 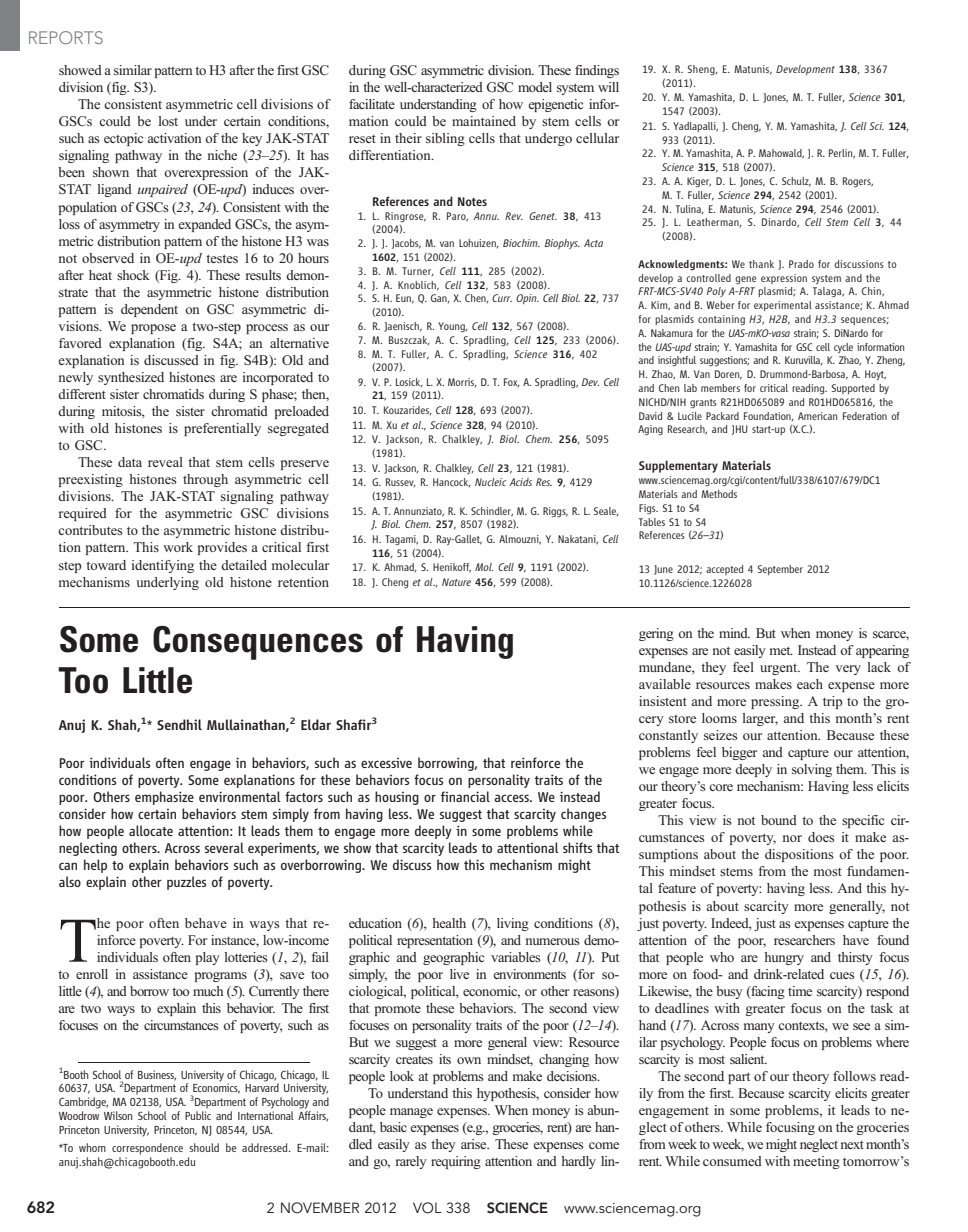 What do you see at coordinates (817, 416) in the page?
I see `American` at bounding box center [817, 416].
